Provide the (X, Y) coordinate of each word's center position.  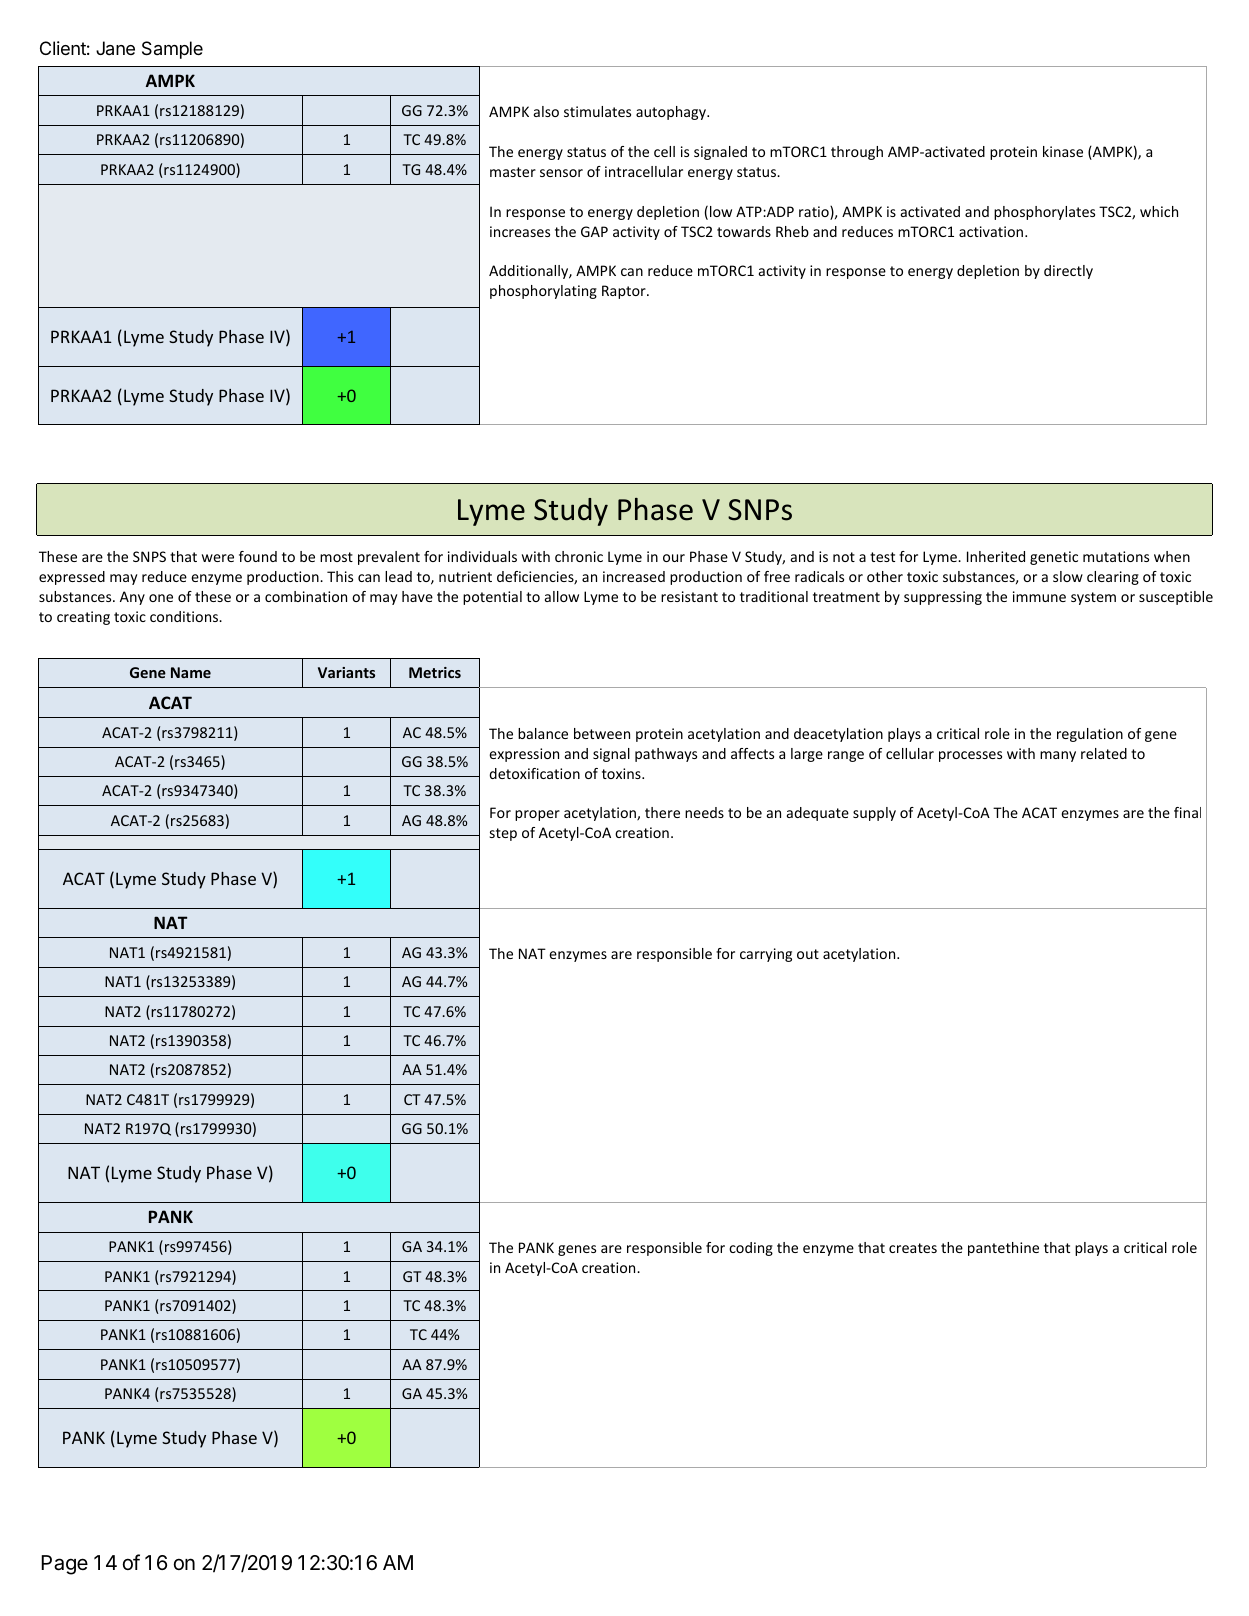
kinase (1063, 151)
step (503, 834)
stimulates (597, 111)
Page (64, 1565)
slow (1068, 576)
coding (751, 1249)
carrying (766, 955)
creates (913, 1248)
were (218, 558)
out (808, 954)
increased (634, 576)
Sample (172, 50)
